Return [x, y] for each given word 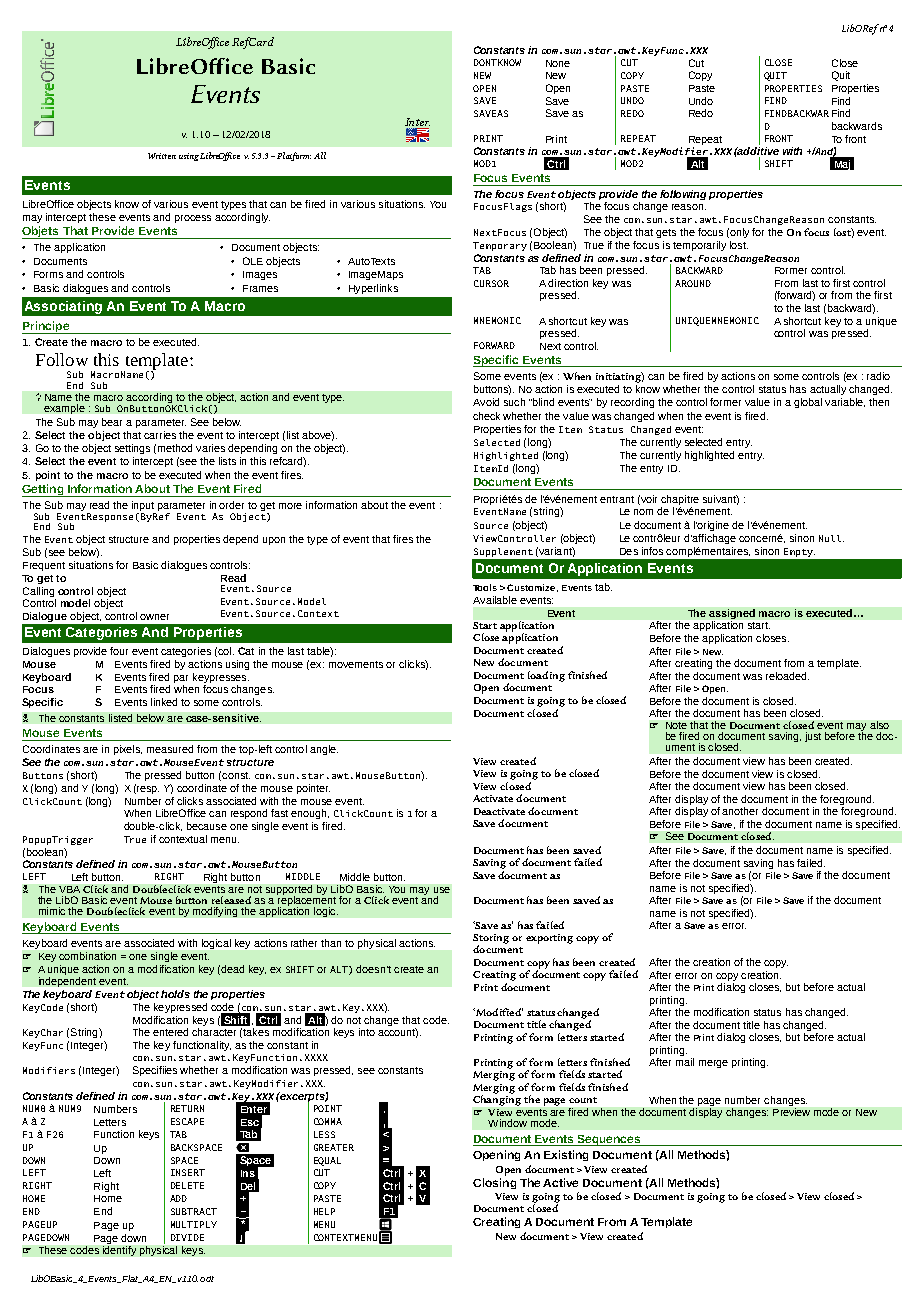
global [808, 403]
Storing [491, 940]
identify [119, 1251]
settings [132, 449]
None [558, 63]
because [207, 826]
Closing [494, 1183]
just [813, 737]
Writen [162, 156]
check [486, 416]
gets [666, 233]
